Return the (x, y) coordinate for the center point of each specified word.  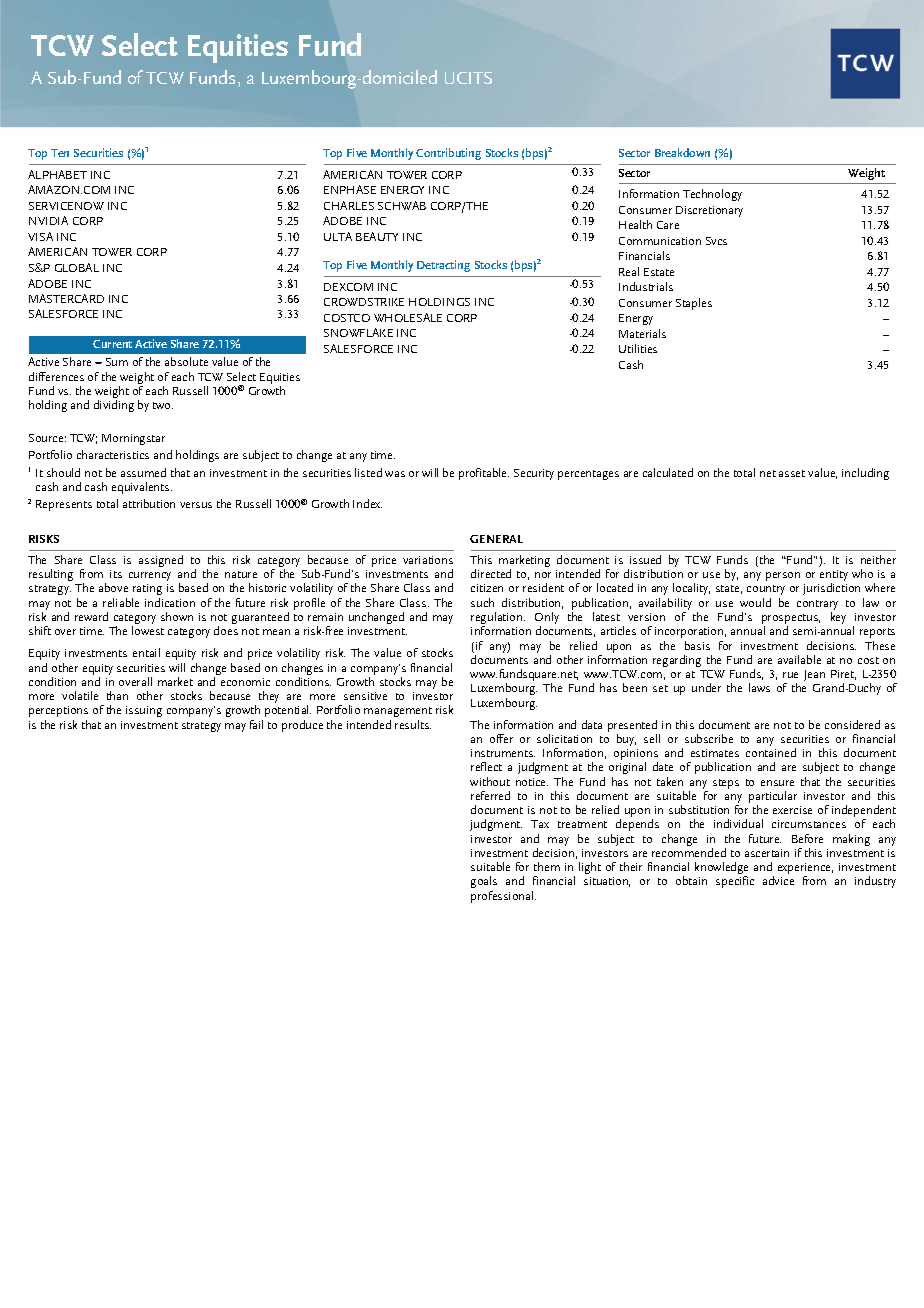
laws (759, 687)
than (117, 695)
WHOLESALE (408, 317)
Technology (712, 195)
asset (792, 473)
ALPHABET (57, 174)
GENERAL (496, 539)
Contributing (448, 154)
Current (112, 344)
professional (503, 897)
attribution (149, 503)
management (398, 714)
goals (484, 882)
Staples (694, 304)
